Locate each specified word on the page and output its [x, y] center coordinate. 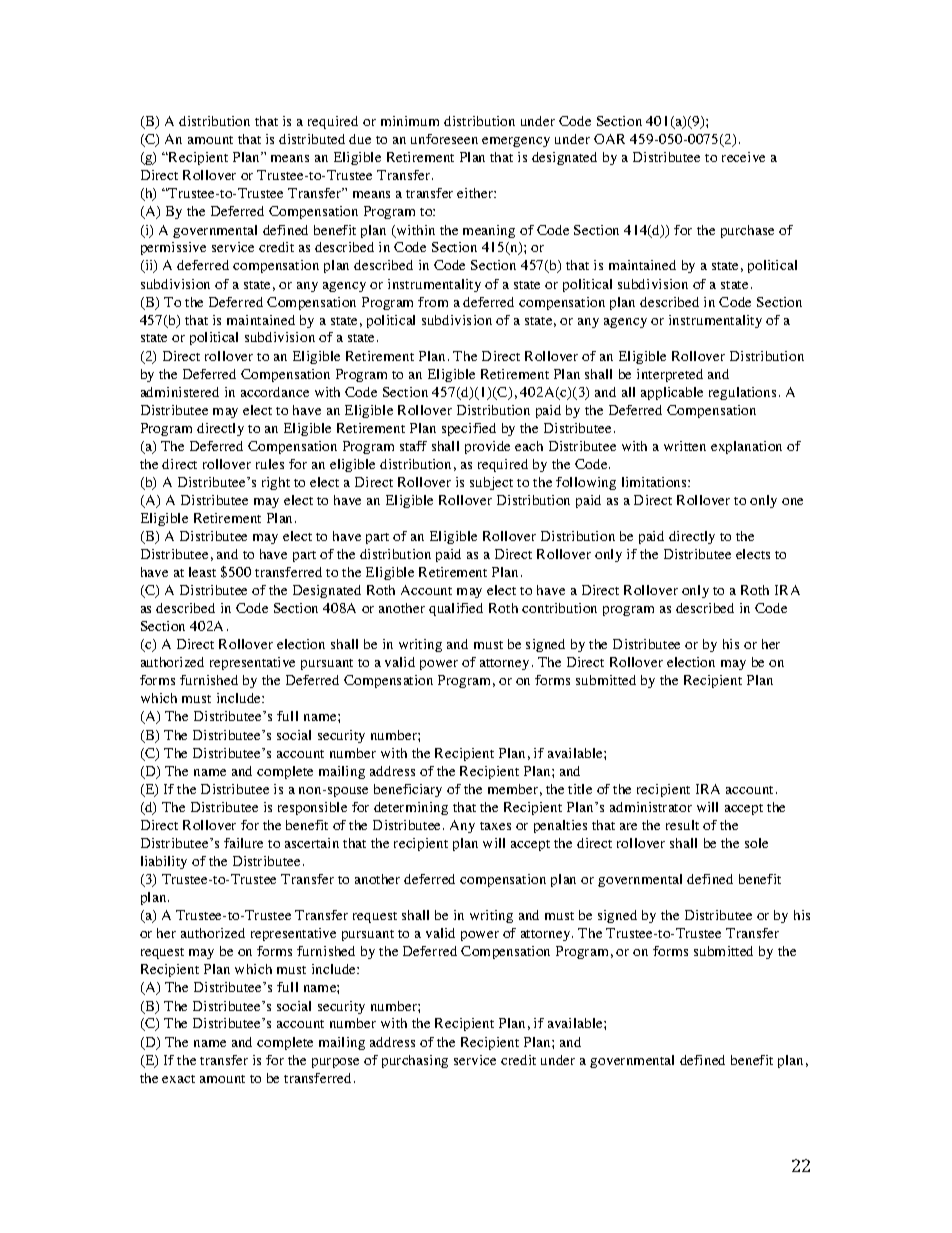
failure [243, 843]
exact [178, 1079]
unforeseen [444, 139]
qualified [456, 609]
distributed [312, 139]
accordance [275, 392]
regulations [742, 393]
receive [743, 157]
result [682, 825]
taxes [495, 826]
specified [469, 429]
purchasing [415, 1061]
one [792, 501]
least [202, 572]
